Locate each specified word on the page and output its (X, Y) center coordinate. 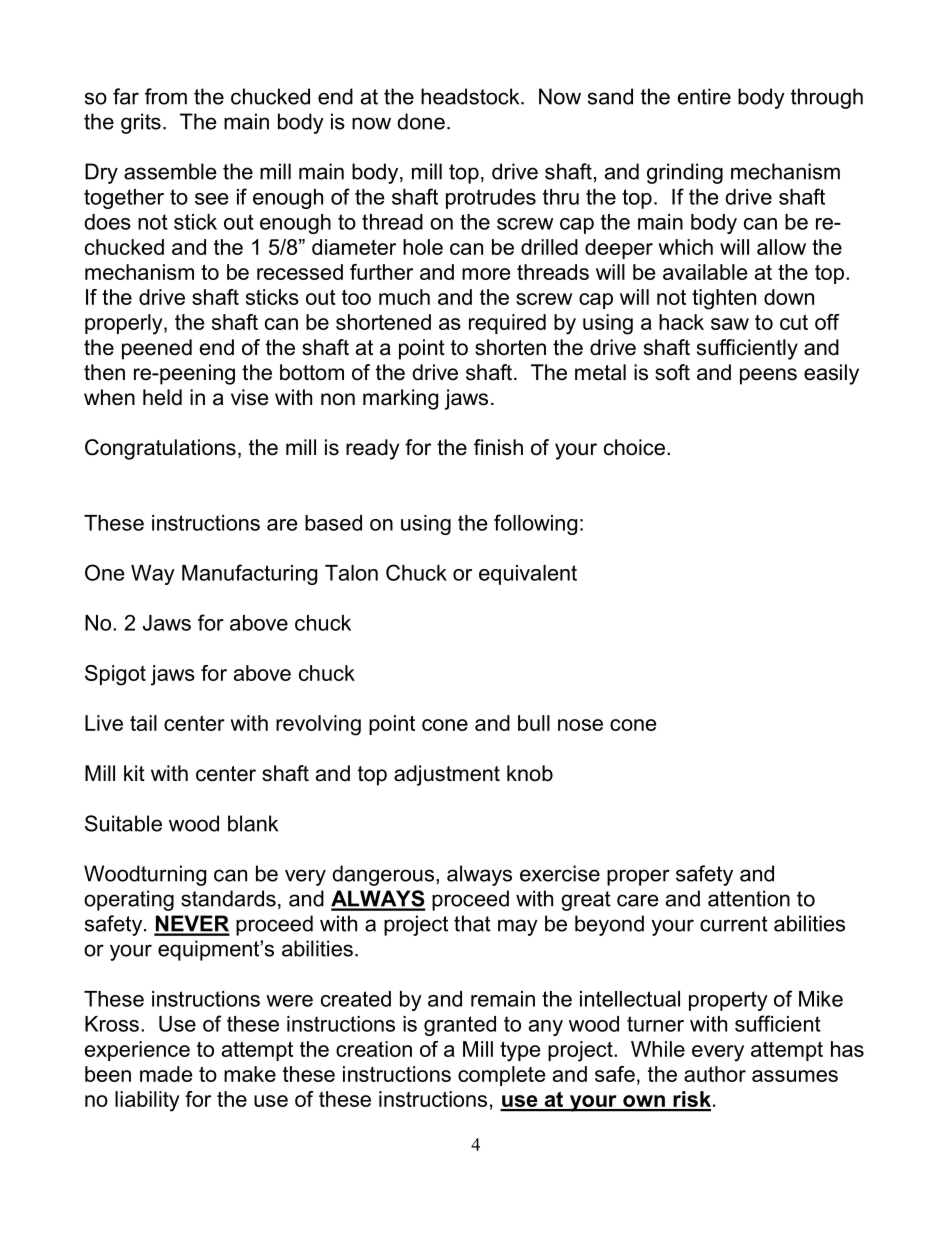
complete (501, 1076)
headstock (471, 96)
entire (704, 96)
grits (141, 123)
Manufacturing (249, 574)
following (535, 524)
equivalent (528, 575)
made (166, 1074)
